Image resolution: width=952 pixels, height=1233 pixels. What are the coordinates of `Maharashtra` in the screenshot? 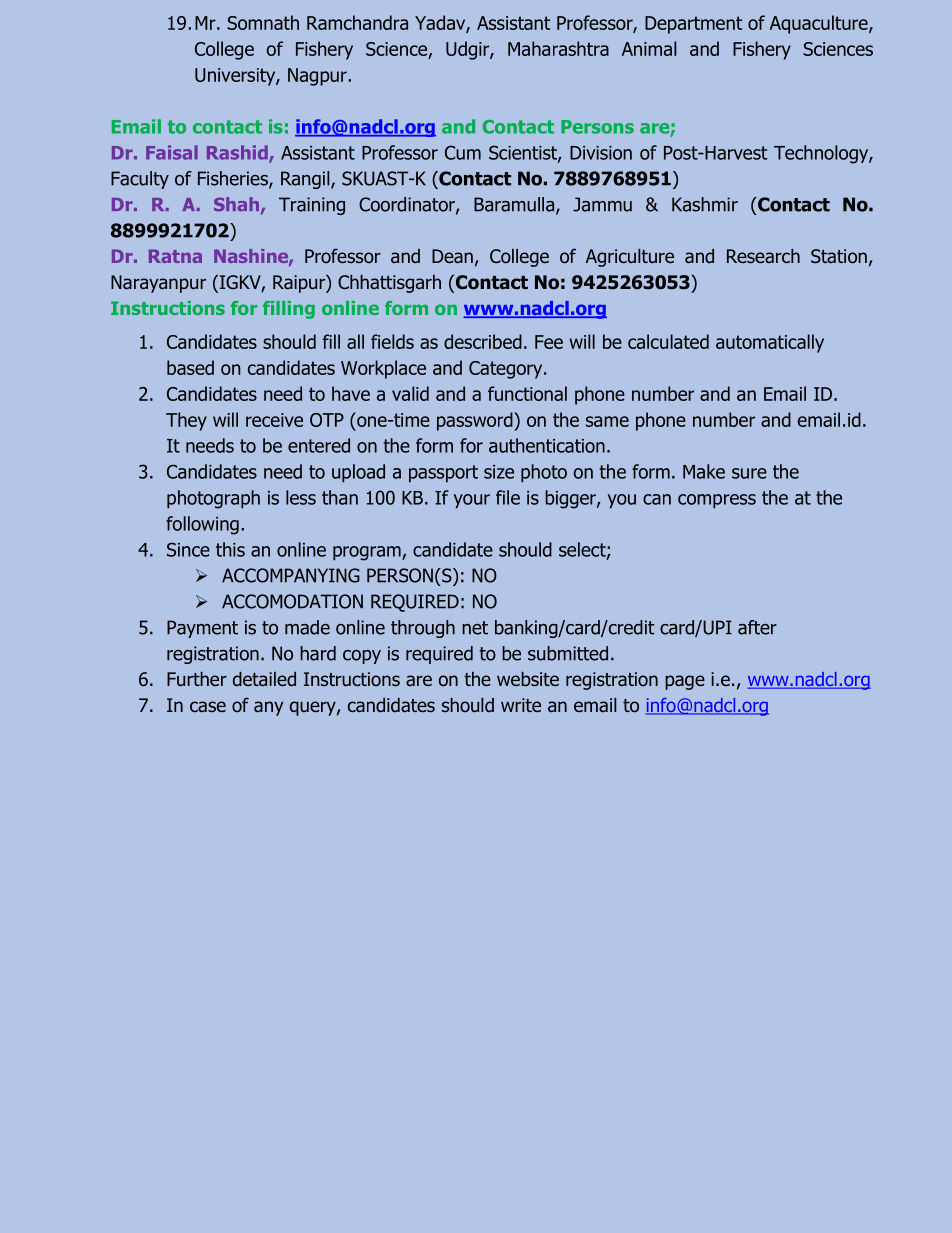 It's located at (558, 48).
